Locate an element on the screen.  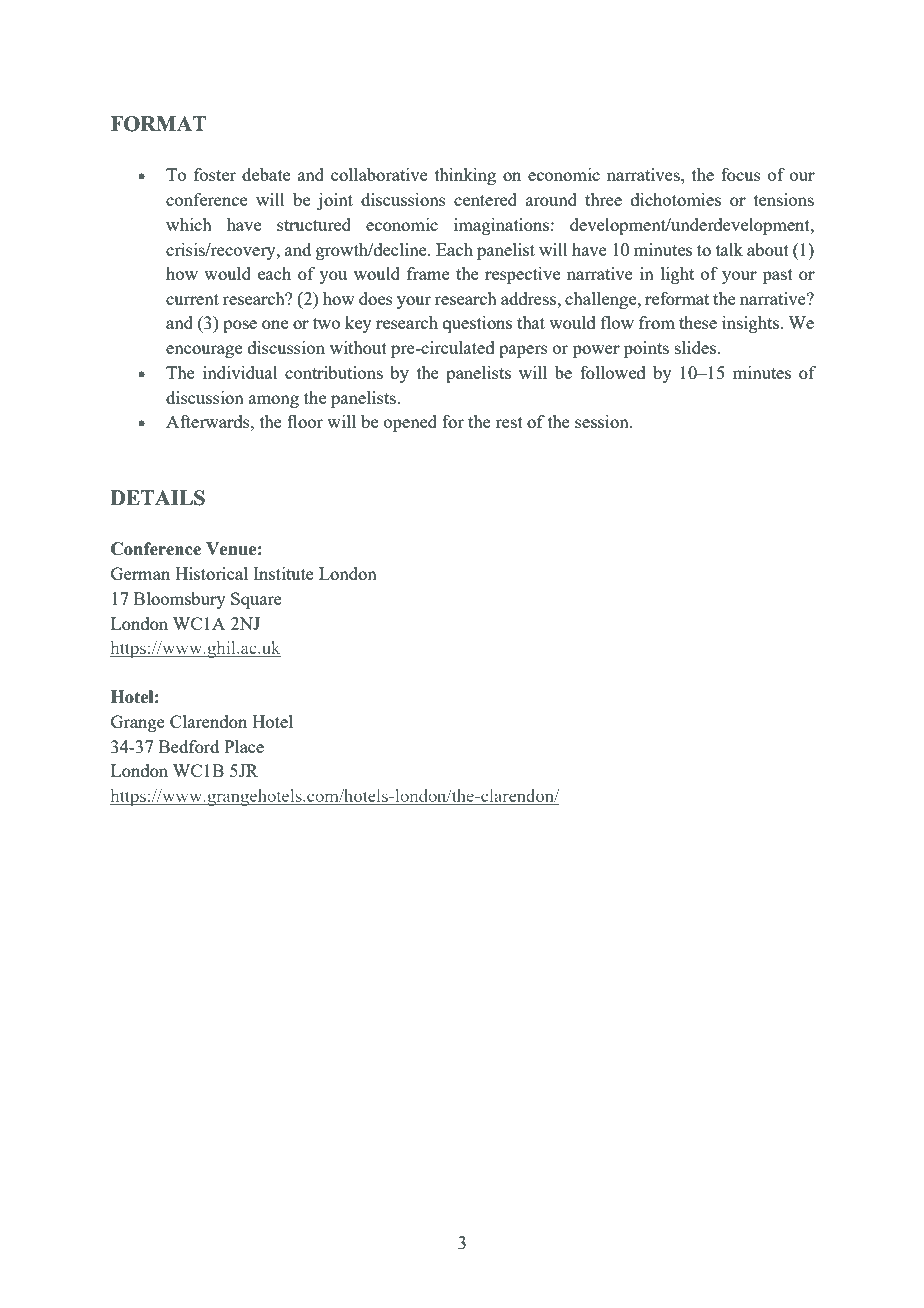
Place is located at coordinates (244, 746).
